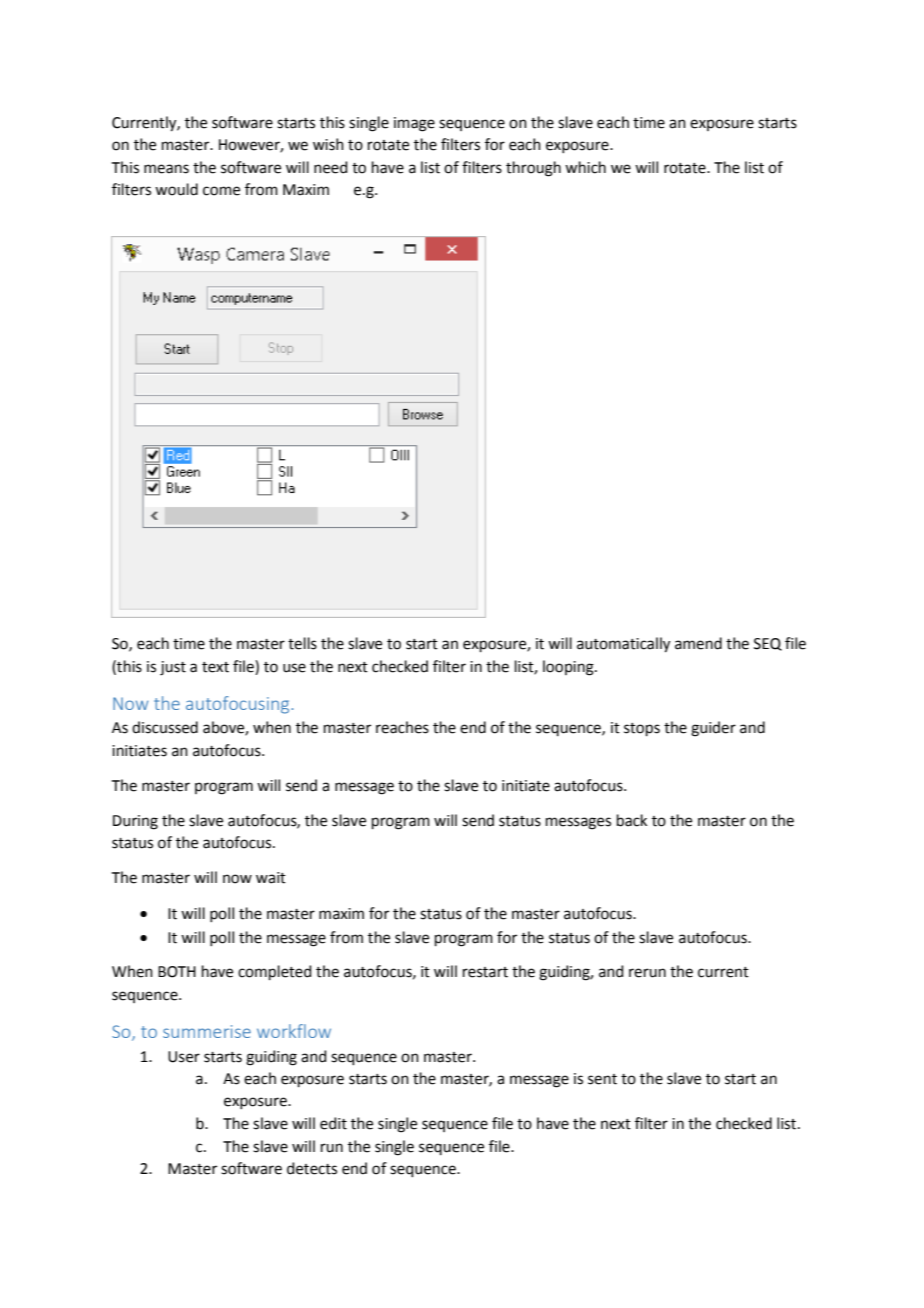 This image has height=1308, width=924. What do you see at coordinates (215, 667) in the image?
I see `text` at bounding box center [215, 667].
